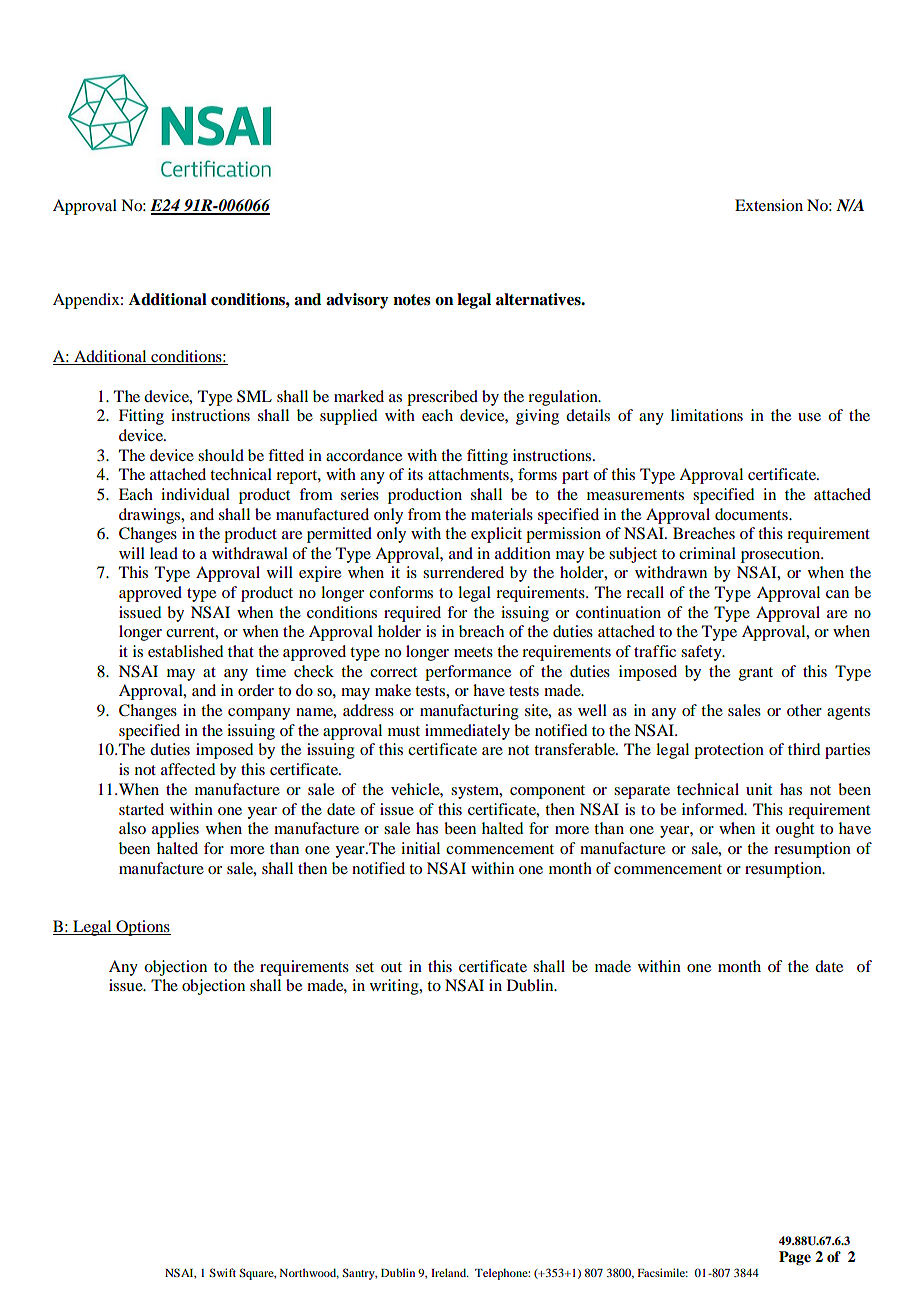 This screenshot has width=924, height=1308. What do you see at coordinates (412, 300) in the screenshot?
I see `notes` at bounding box center [412, 300].
